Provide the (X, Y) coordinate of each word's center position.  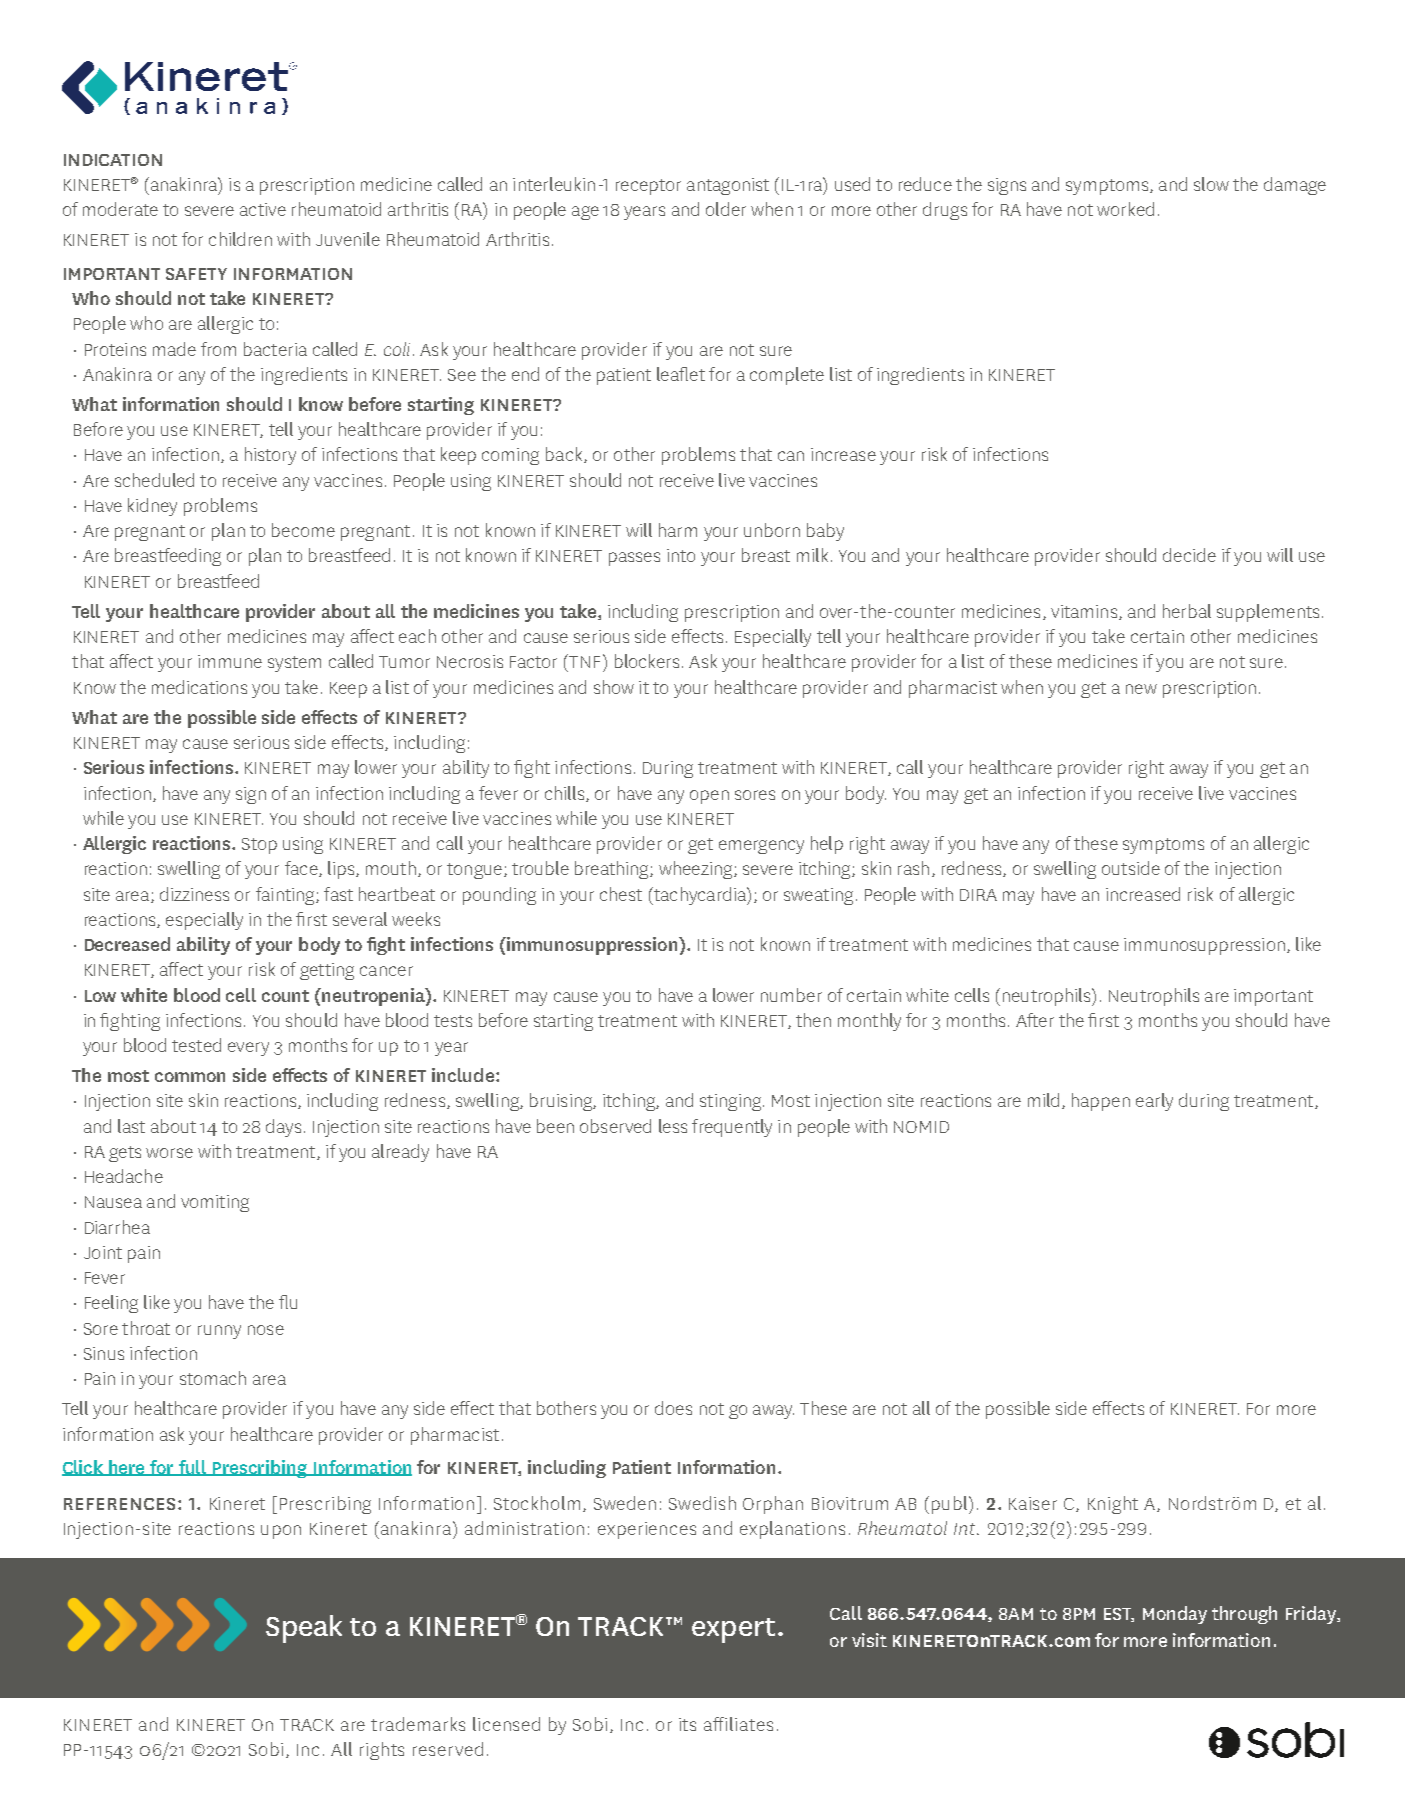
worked (1125, 209)
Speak (304, 1629)
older (726, 209)
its (687, 1724)
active (263, 209)
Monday (1175, 1615)
